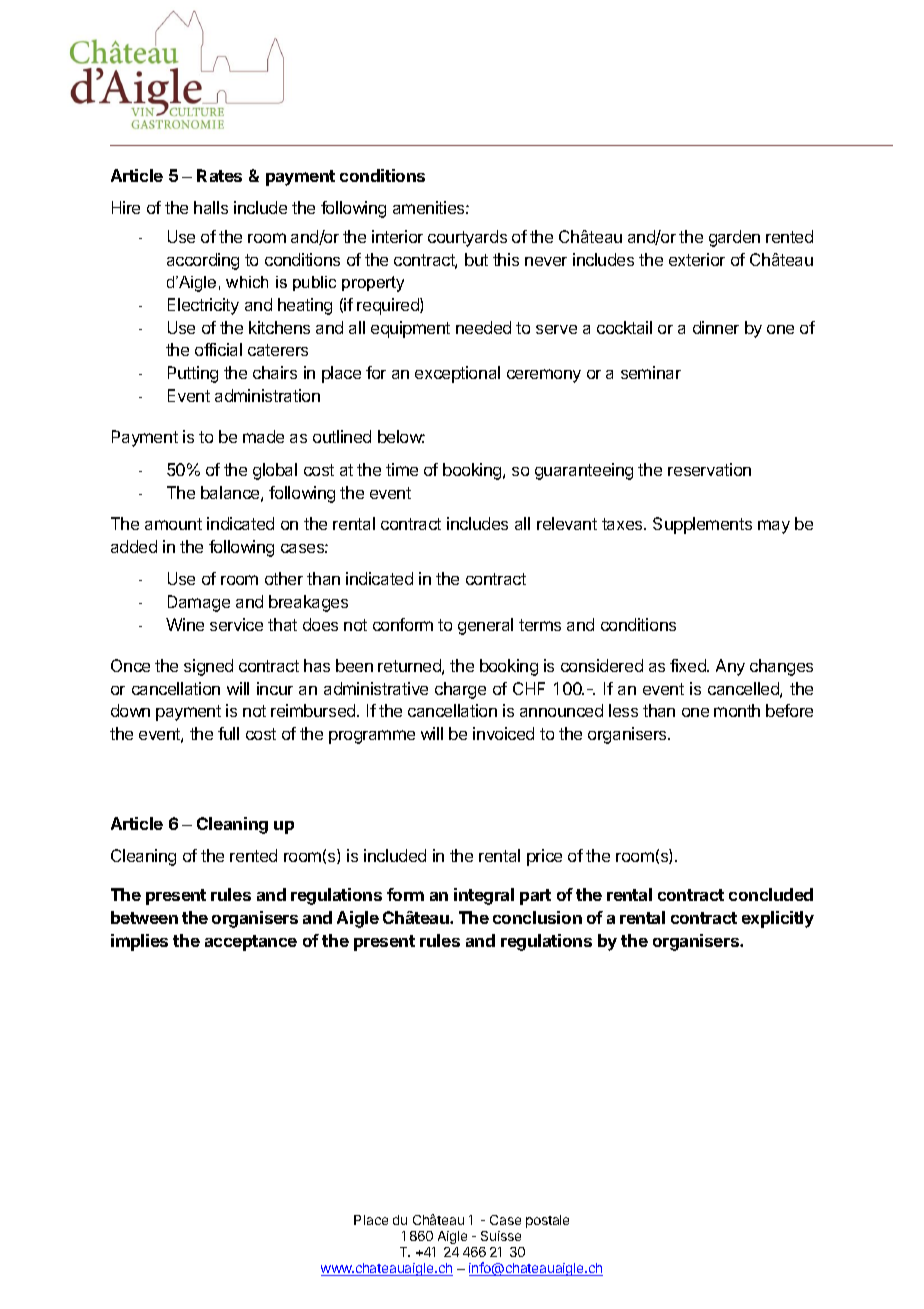 The width and height of the image is (924, 1309). I want to click on courtyards, so click(467, 238).
